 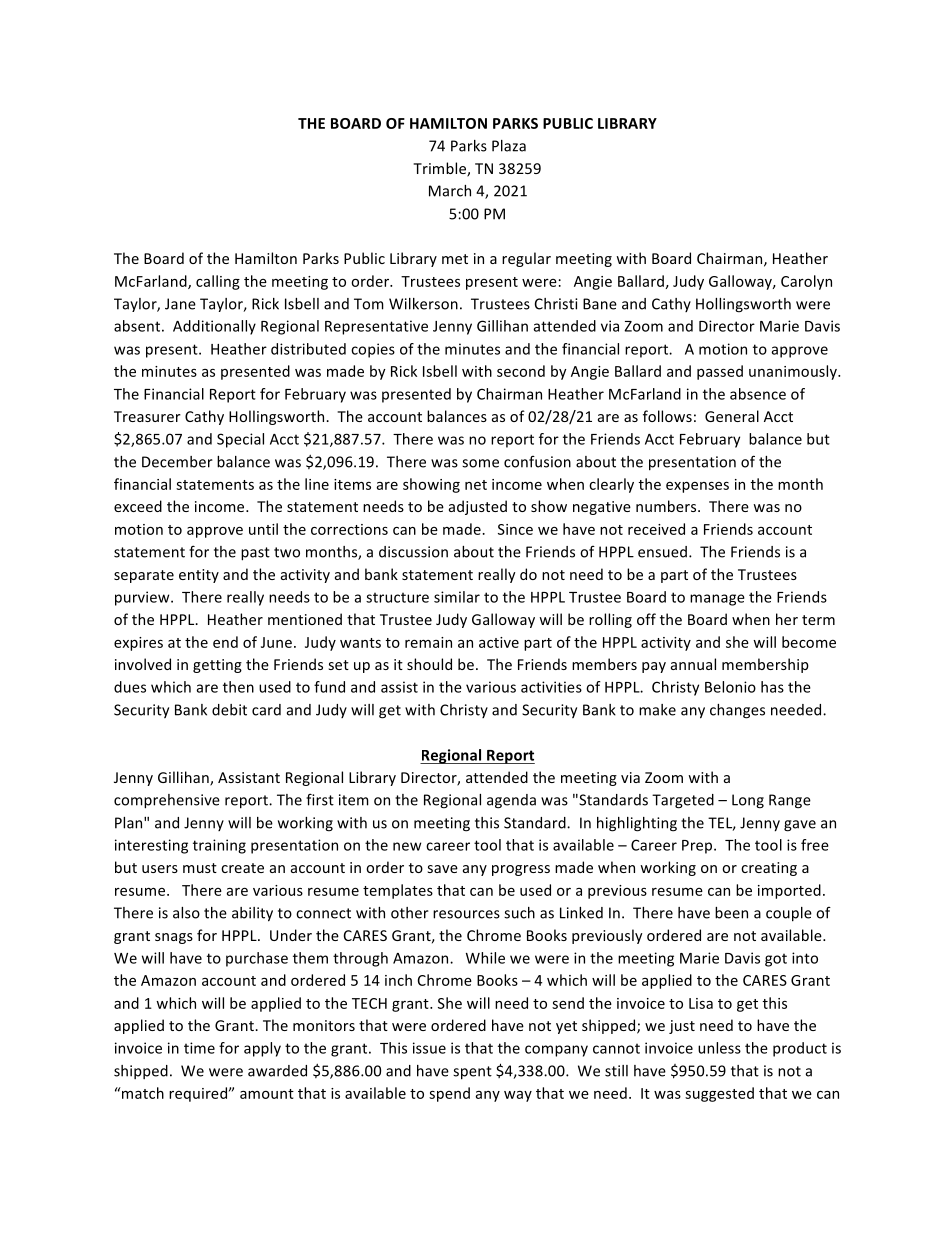 I want to click on time, so click(x=199, y=1048).
